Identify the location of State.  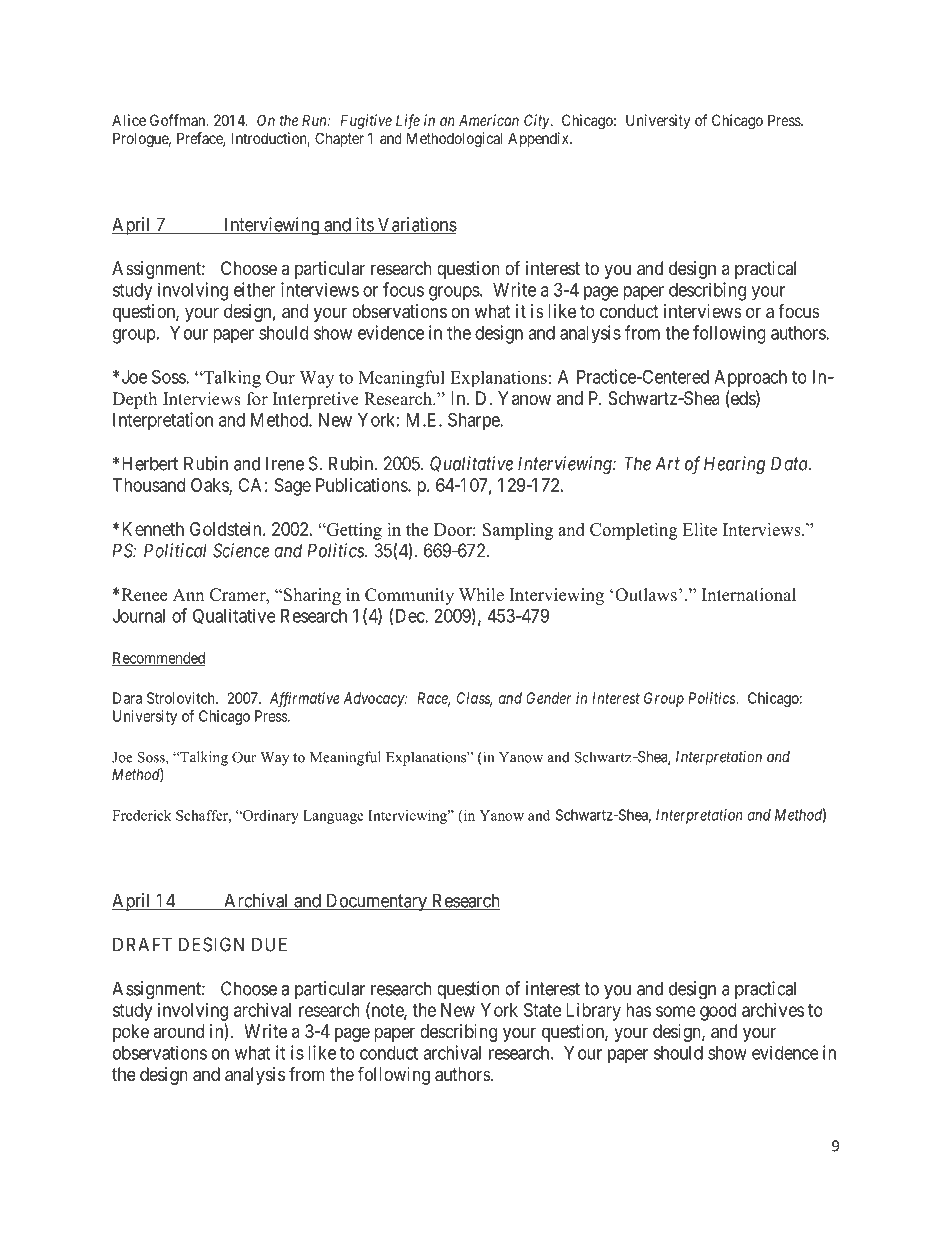
(542, 1010).
